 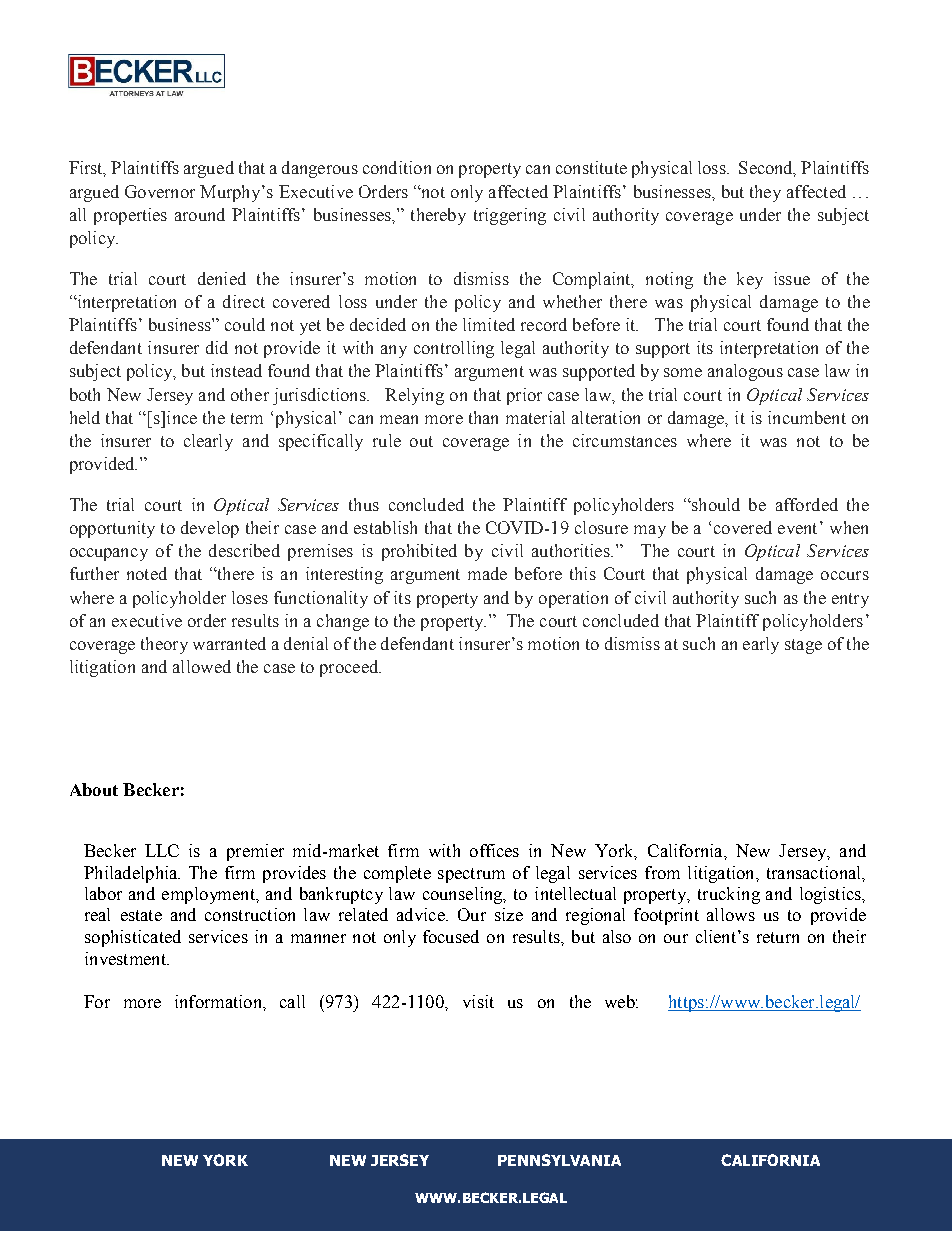 I want to click on occurs, so click(x=845, y=575).
